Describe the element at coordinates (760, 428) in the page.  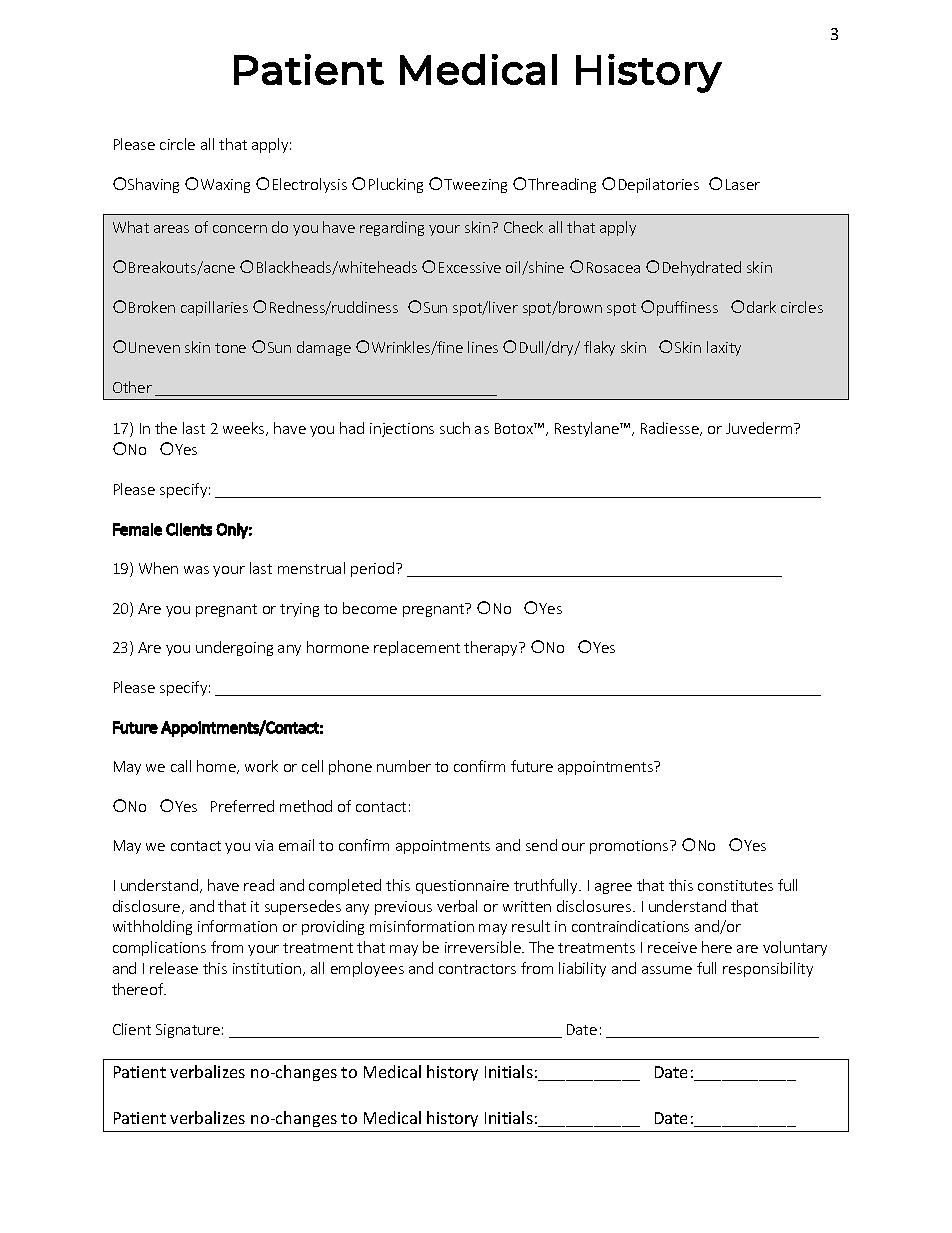
I see `Juvederm` at that location.
